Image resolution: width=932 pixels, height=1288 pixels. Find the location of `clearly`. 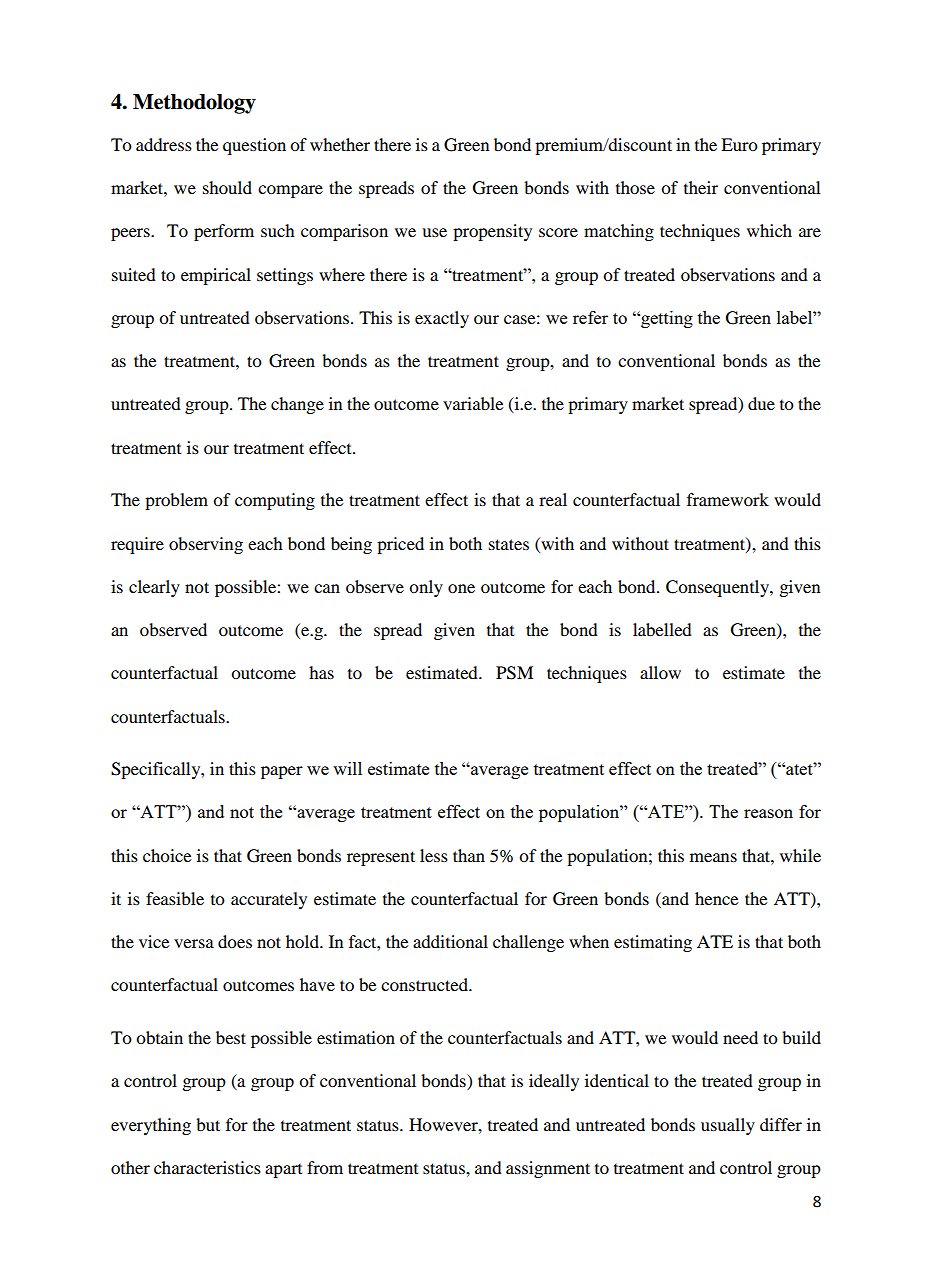

clearly is located at coordinates (154, 588).
